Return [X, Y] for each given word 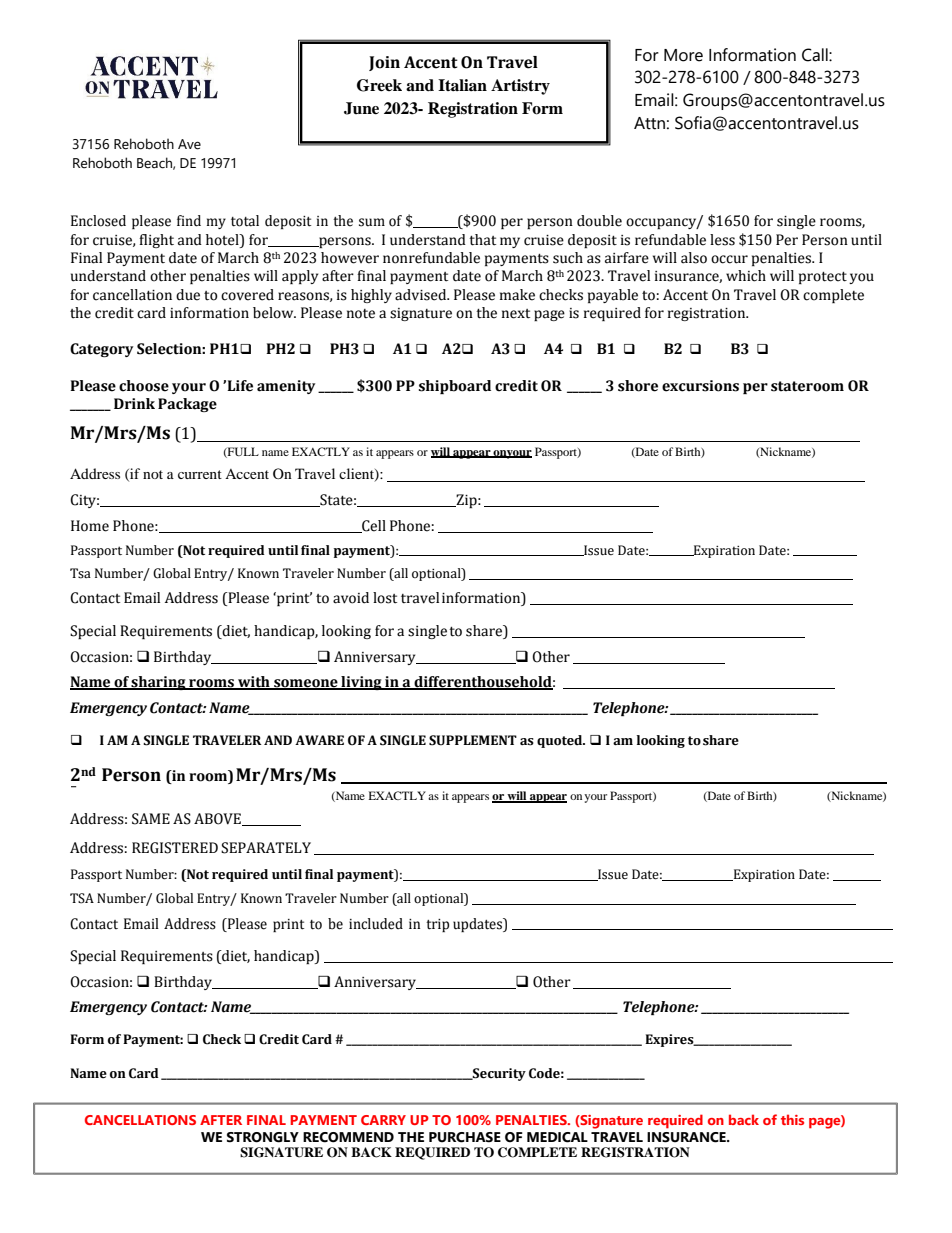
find [189, 221]
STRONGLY [263, 1137]
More [683, 55]
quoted [561, 741]
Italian [462, 85]
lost [385, 598]
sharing [159, 683]
